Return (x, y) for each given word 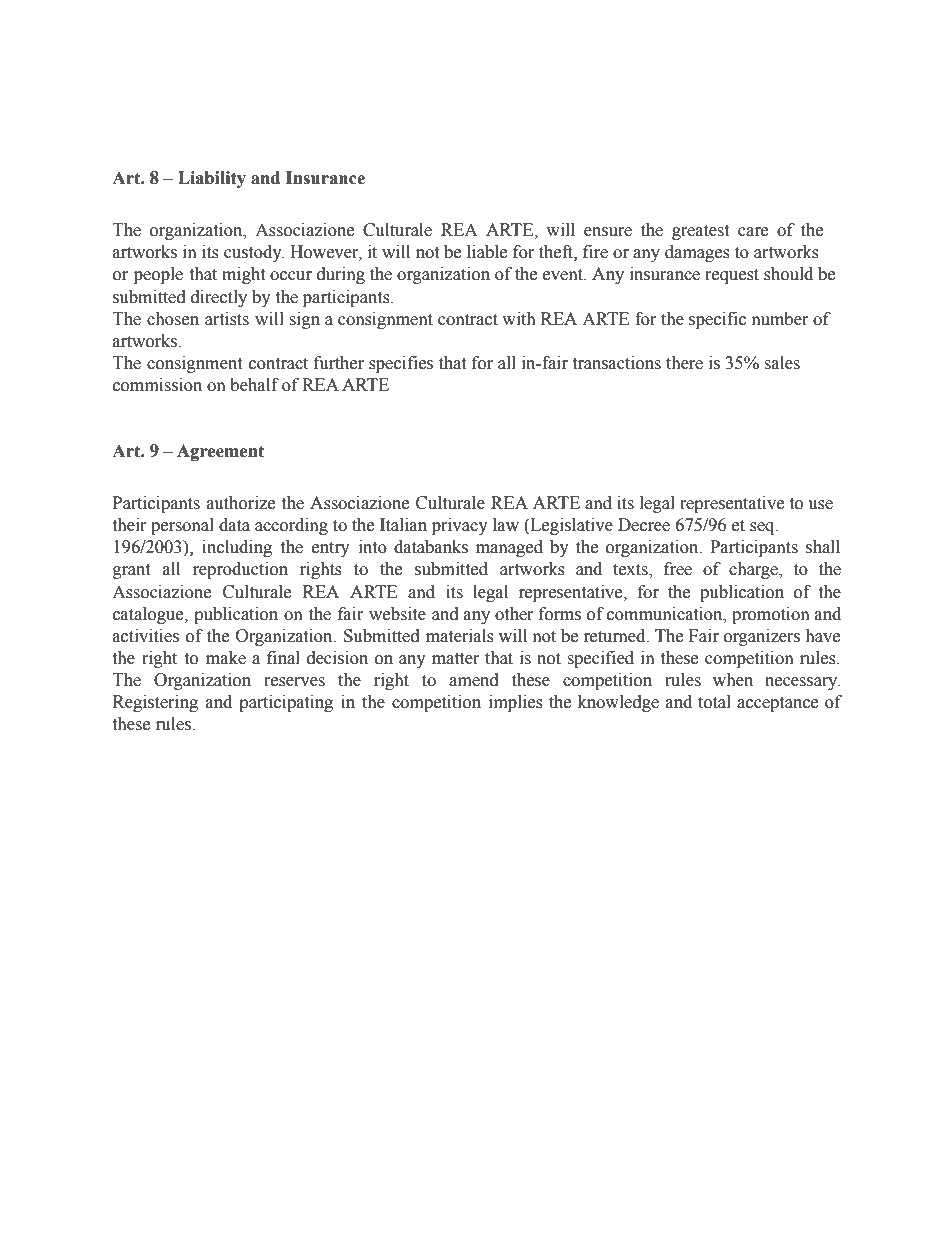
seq (763, 528)
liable (487, 252)
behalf (254, 385)
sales (782, 363)
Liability (212, 179)
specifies (401, 364)
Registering (155, 703)
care (753, 232)
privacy (460, 526)
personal (182, 526)
